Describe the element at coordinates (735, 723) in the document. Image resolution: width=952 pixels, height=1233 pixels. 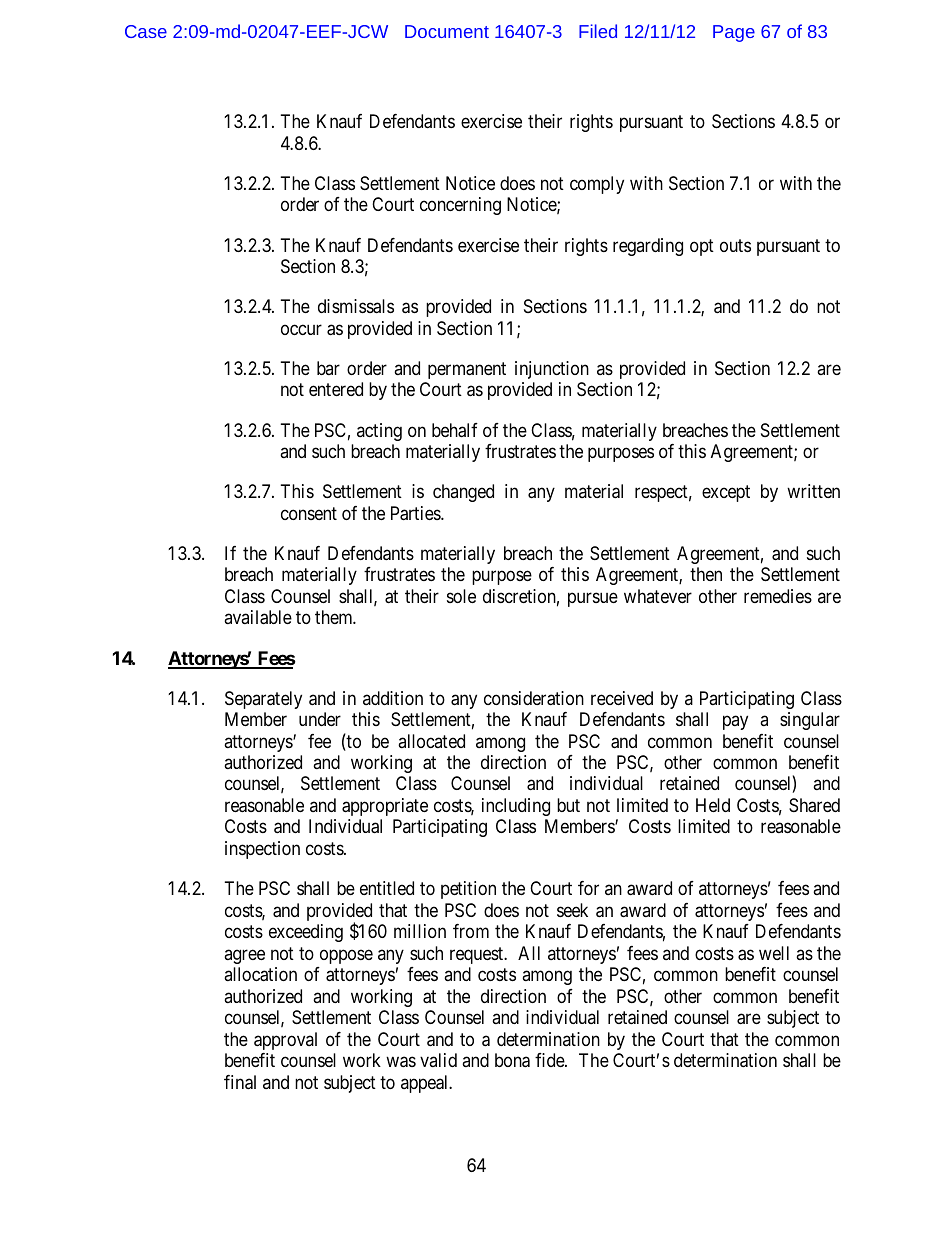
I see `pay` at that location.
